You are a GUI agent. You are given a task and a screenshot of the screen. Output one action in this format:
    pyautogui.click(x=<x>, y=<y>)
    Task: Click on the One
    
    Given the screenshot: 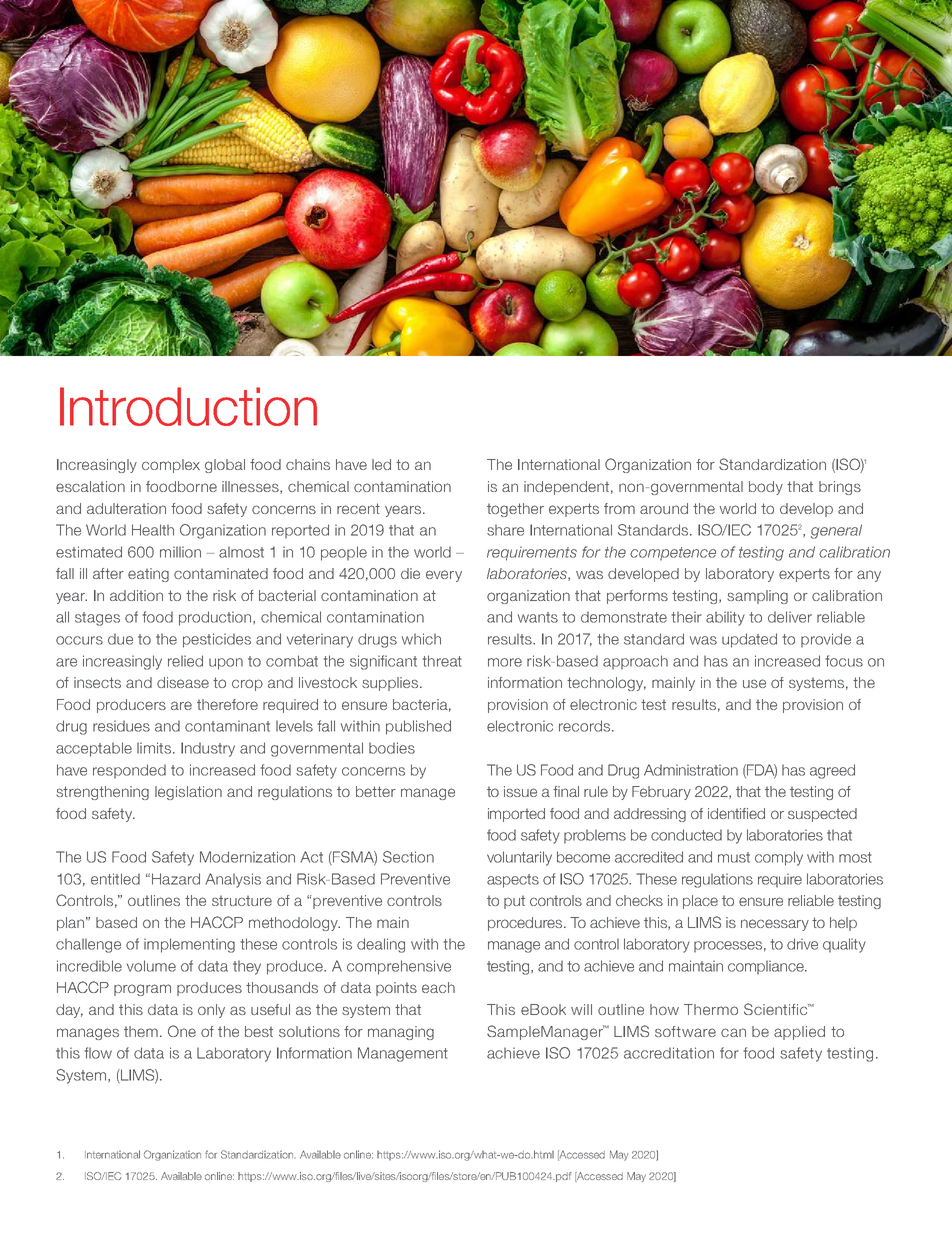 What is the action you would take?
    pyautogui.click(x=182, y=1031)
